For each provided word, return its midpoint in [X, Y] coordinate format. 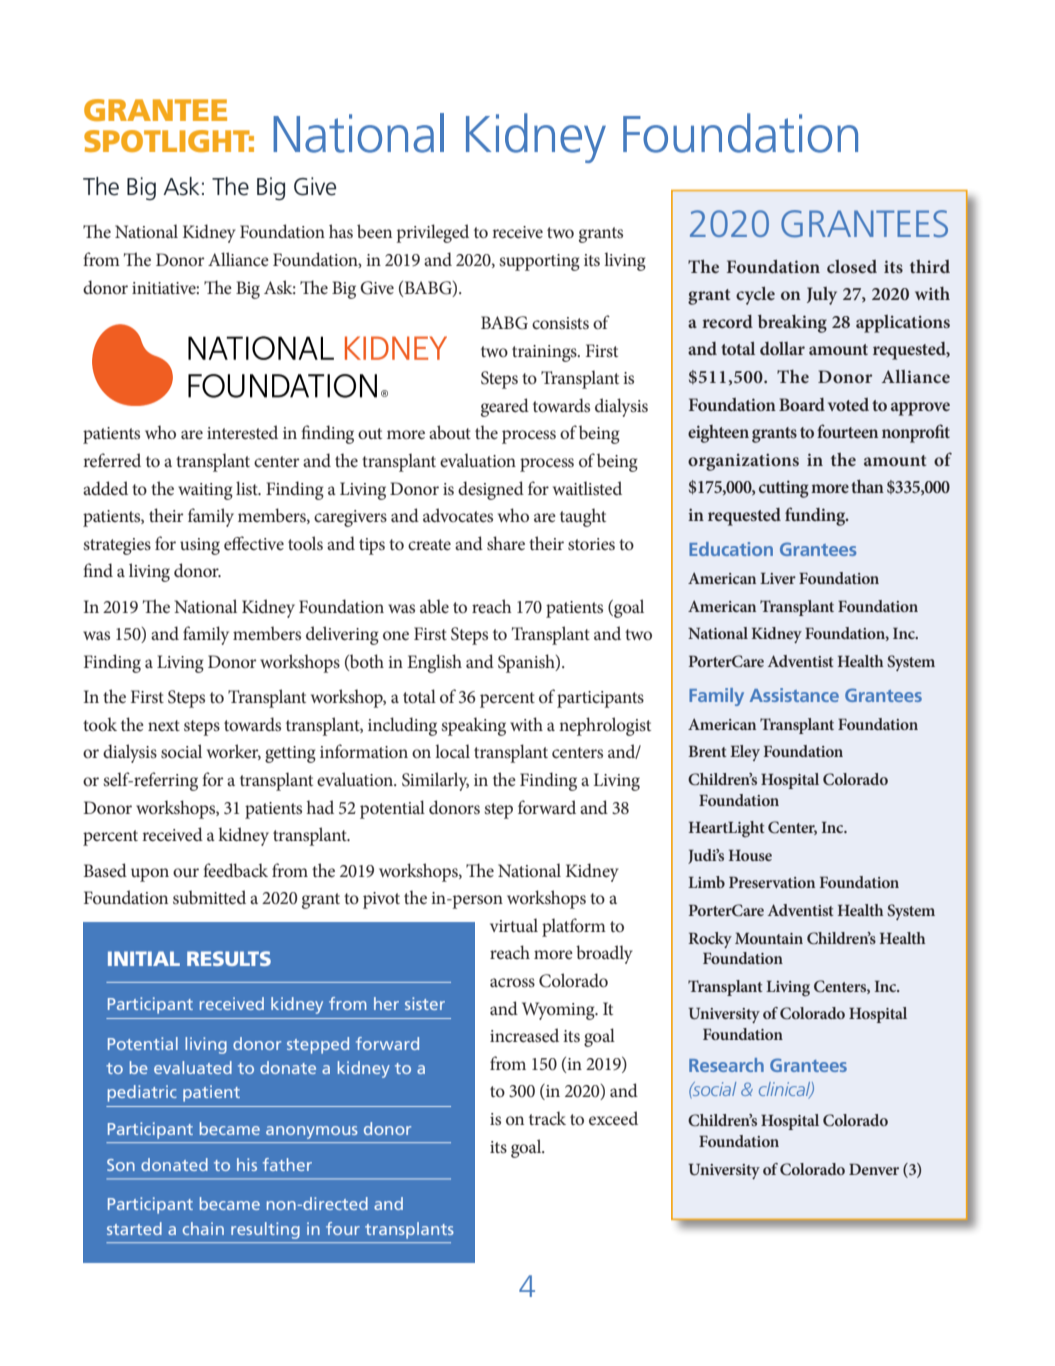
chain [203, 1228]
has [341, 231]
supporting [539, 262]
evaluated [193, 1067]
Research [726, 1065]
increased [524, 1035]
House [750, 855]
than [867, 486]
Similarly [435, 781]
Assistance [794, 695]
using [200, 546]
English [434, 663]
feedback [235, 870]
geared [505, 407]
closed [852, 266]
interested [242, 432]
